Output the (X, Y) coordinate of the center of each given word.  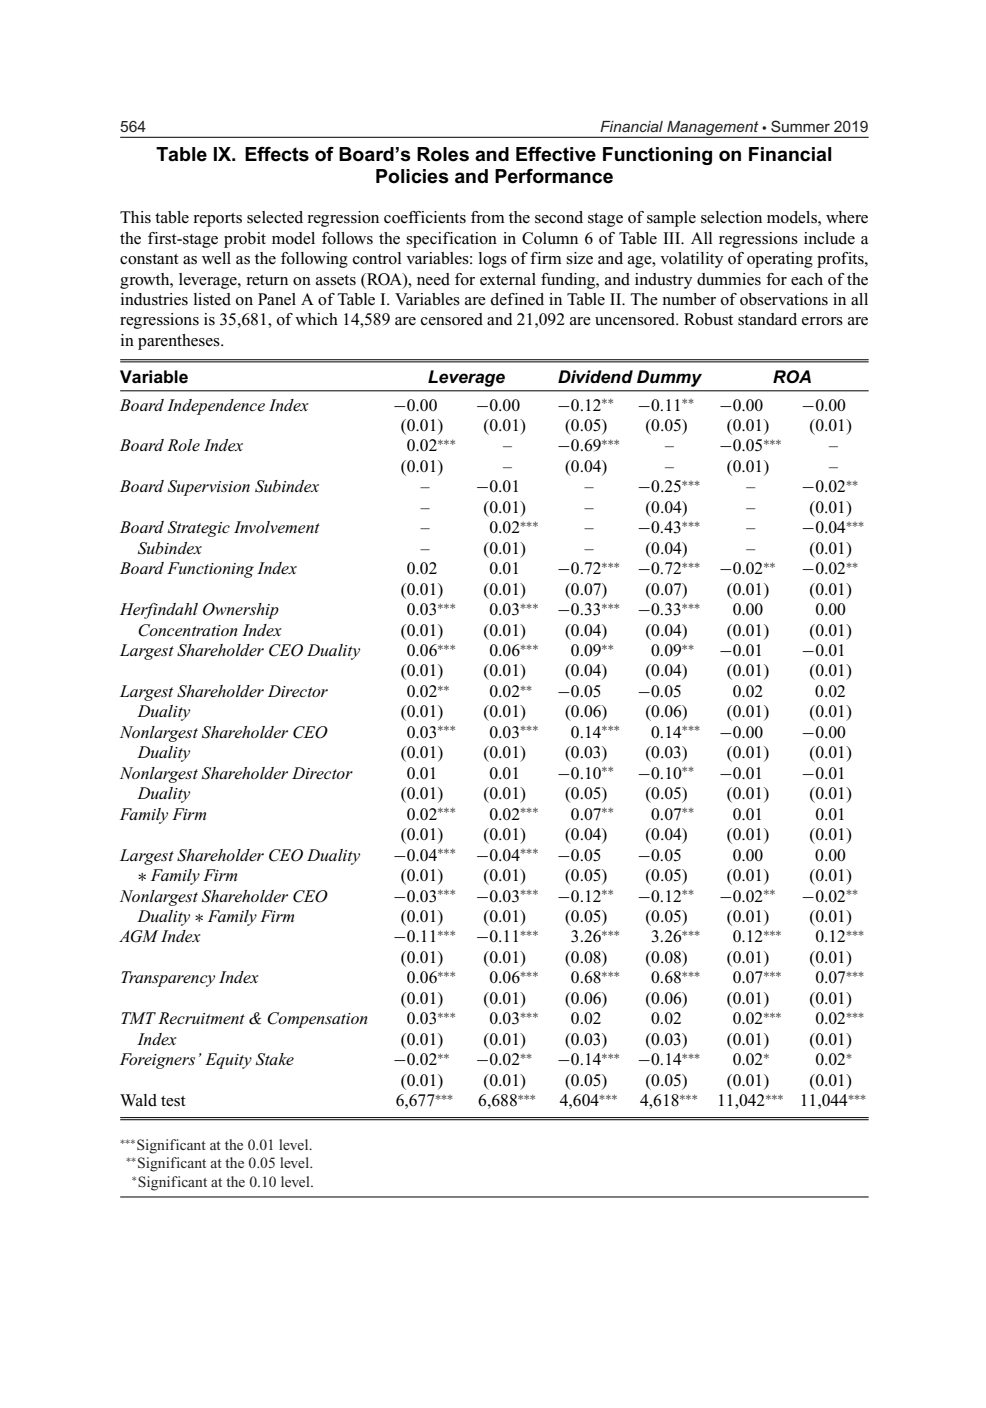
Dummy (669, 378)
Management (713, 129)
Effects (277, 154)
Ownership (241, 611)
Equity (228, 1061)
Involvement (277, 527)
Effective (556, 154)
